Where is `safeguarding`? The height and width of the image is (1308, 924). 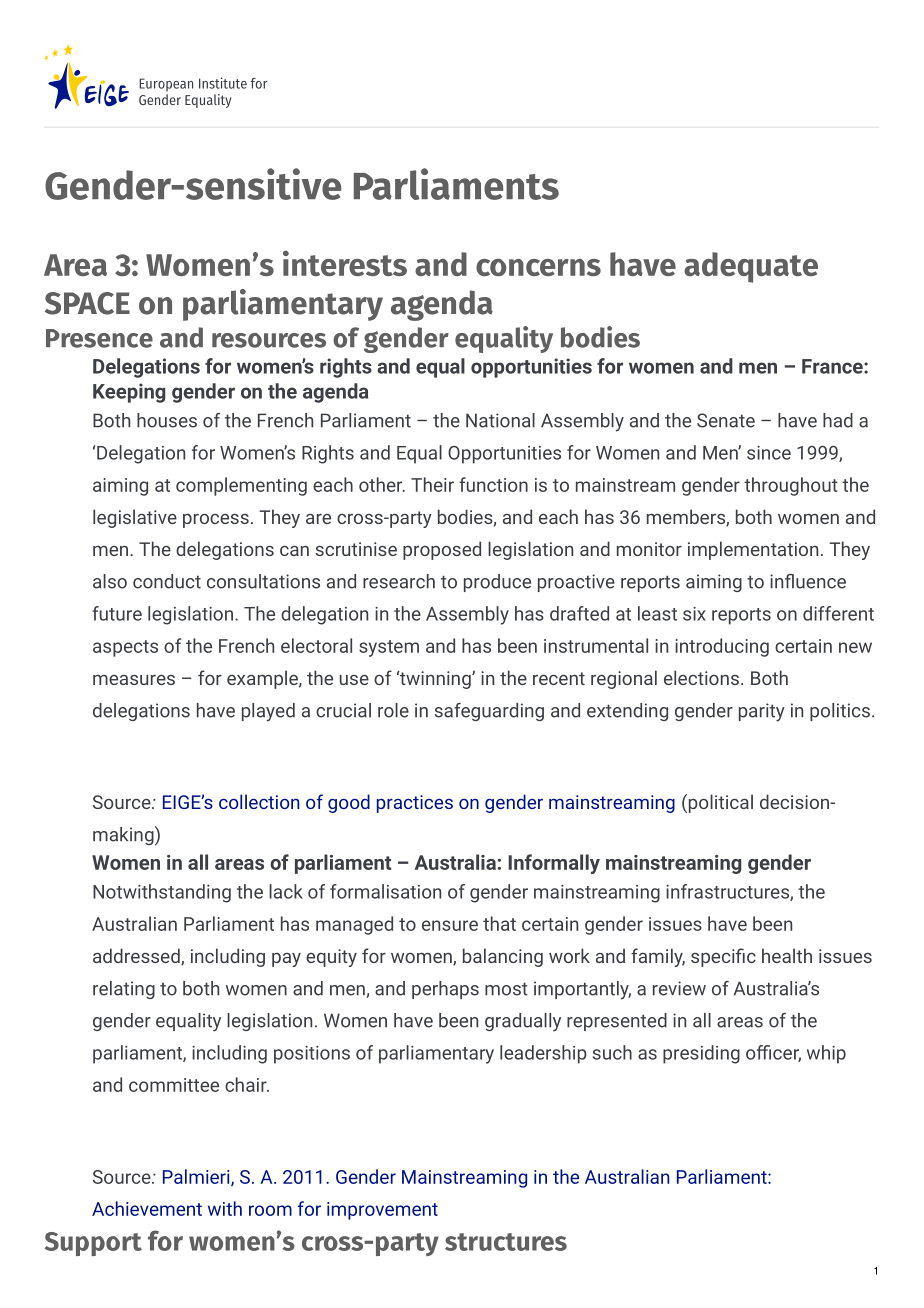 safeguarding is located at coordinates (489, 712).
